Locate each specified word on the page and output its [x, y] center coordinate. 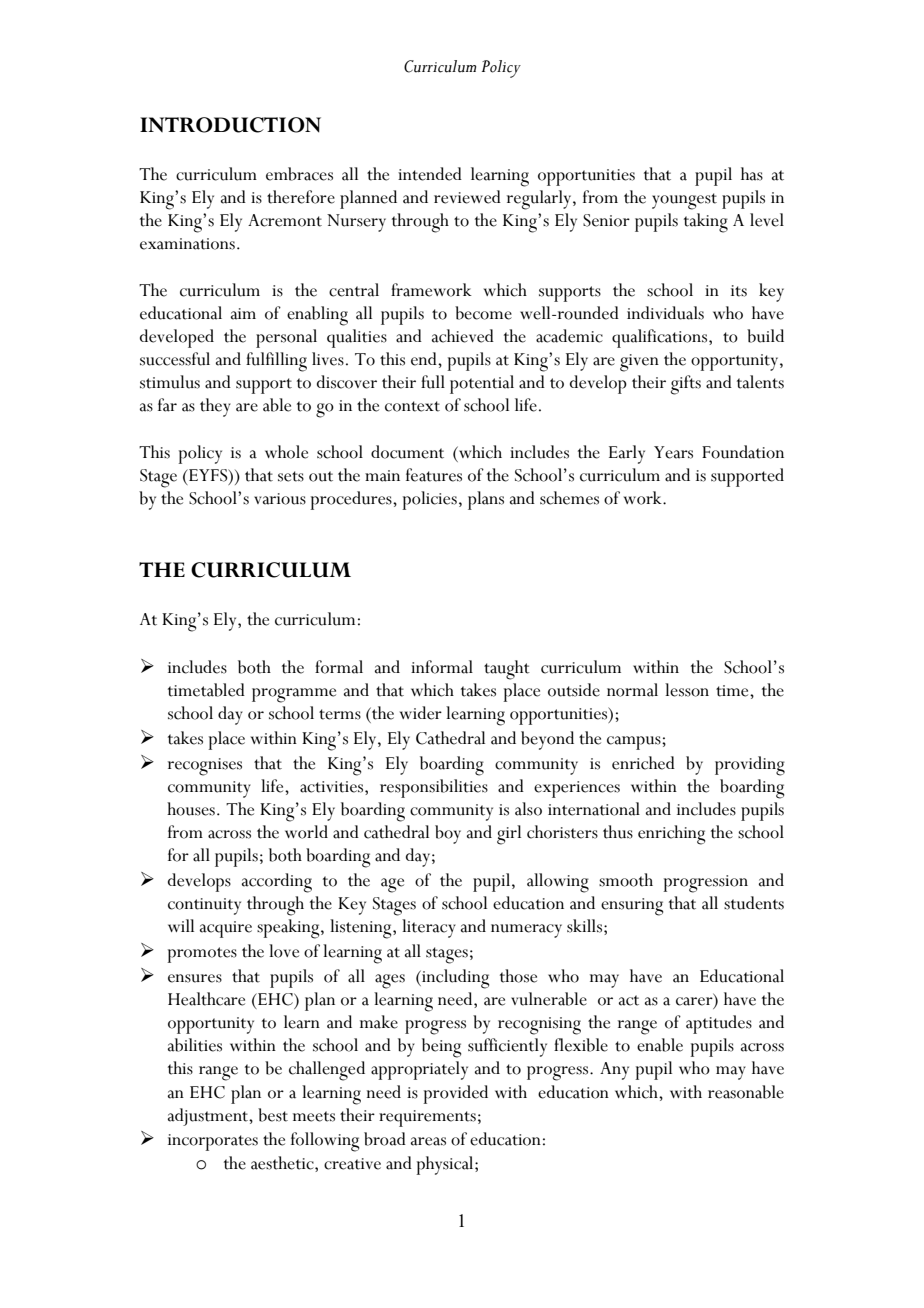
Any [614, 1071]
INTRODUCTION [230, 125]
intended [430, 174]
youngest [684, 201]
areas [428, 1141]
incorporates [213, 1142]
